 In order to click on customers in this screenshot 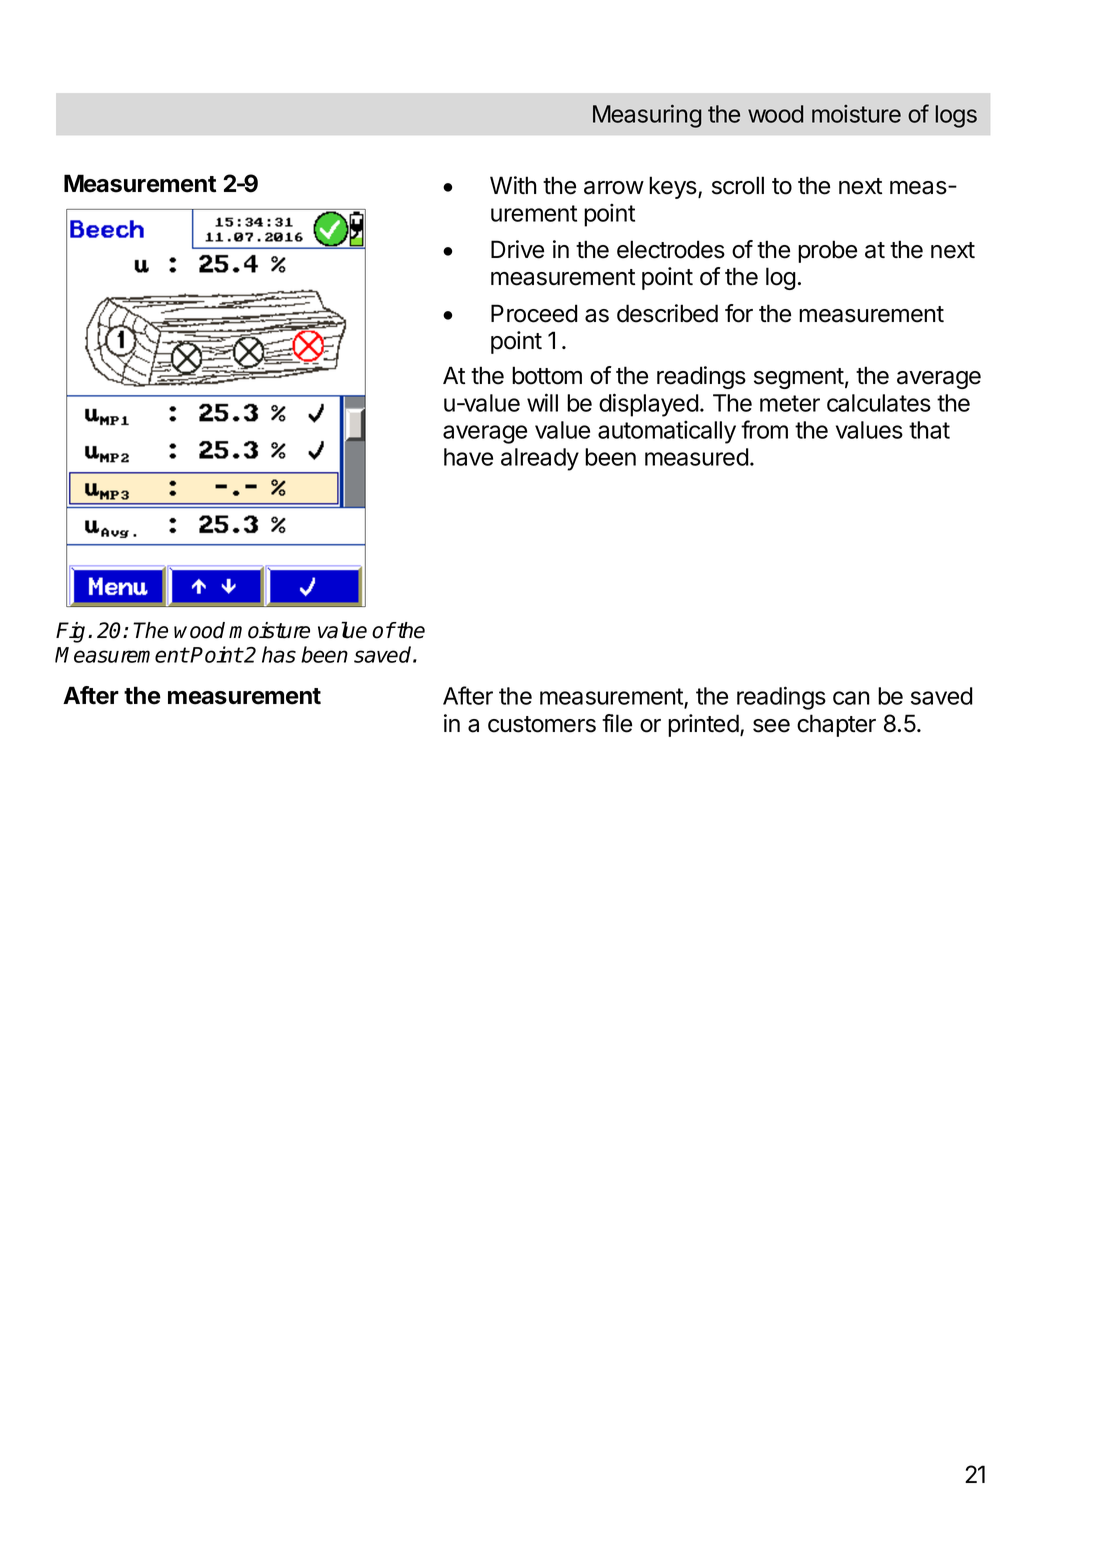, I will do `click(542, 724)`.
